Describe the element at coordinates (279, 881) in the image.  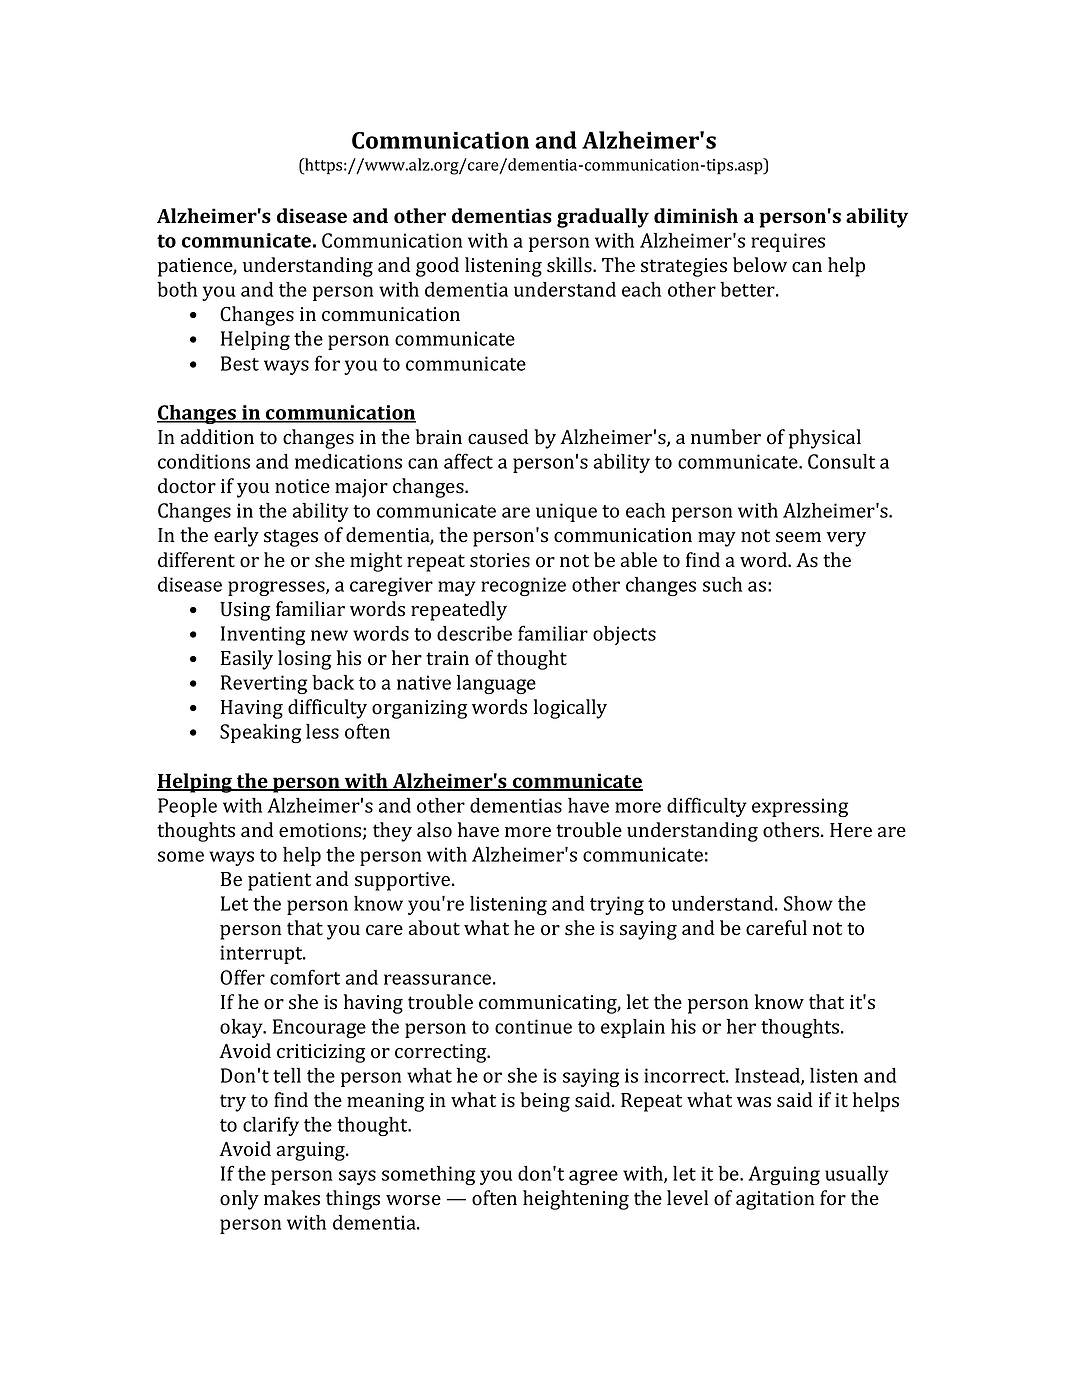
I see `patient` at that location.
